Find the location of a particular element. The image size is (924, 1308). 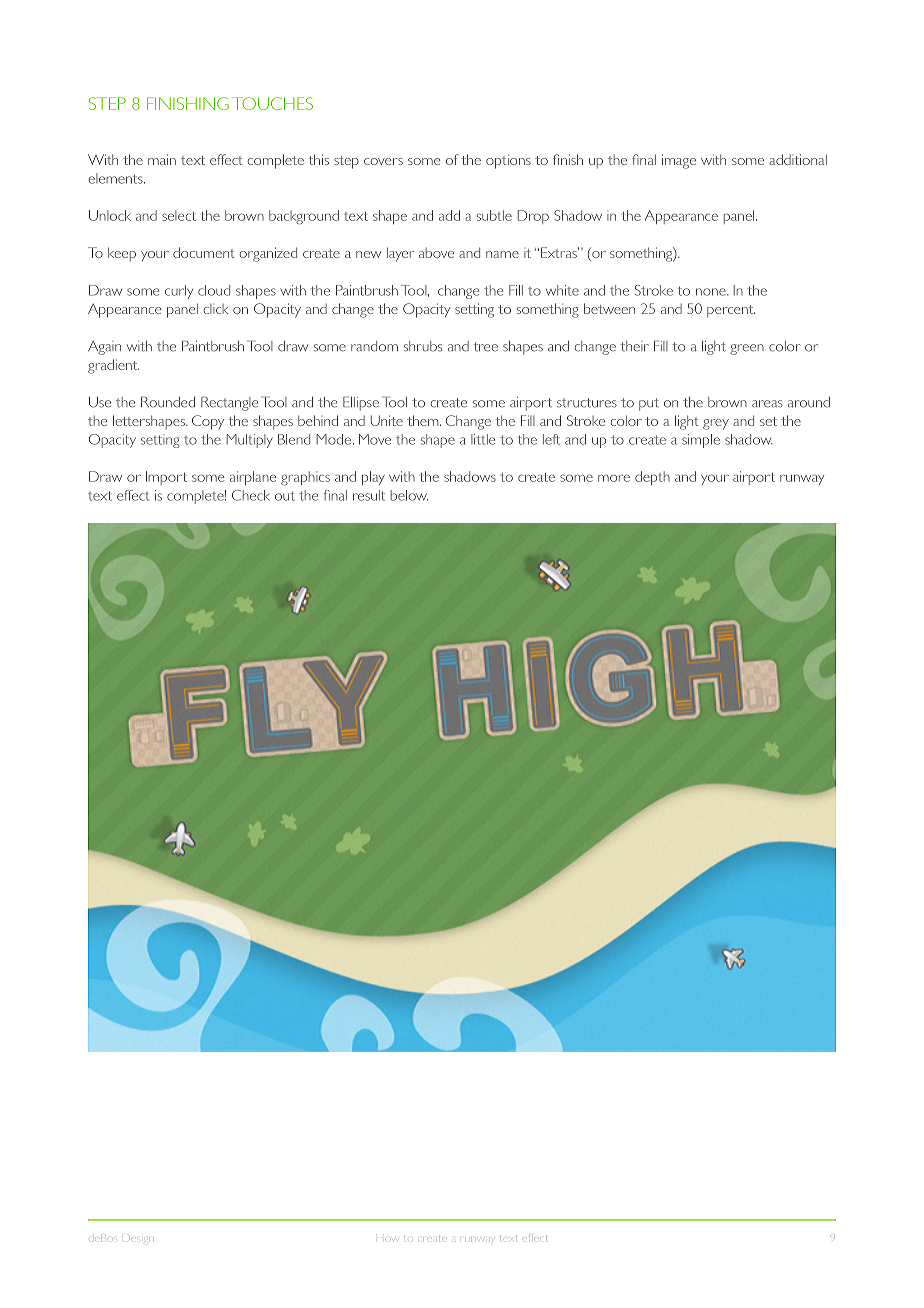

Drop is located at coordinates (533, 217).
